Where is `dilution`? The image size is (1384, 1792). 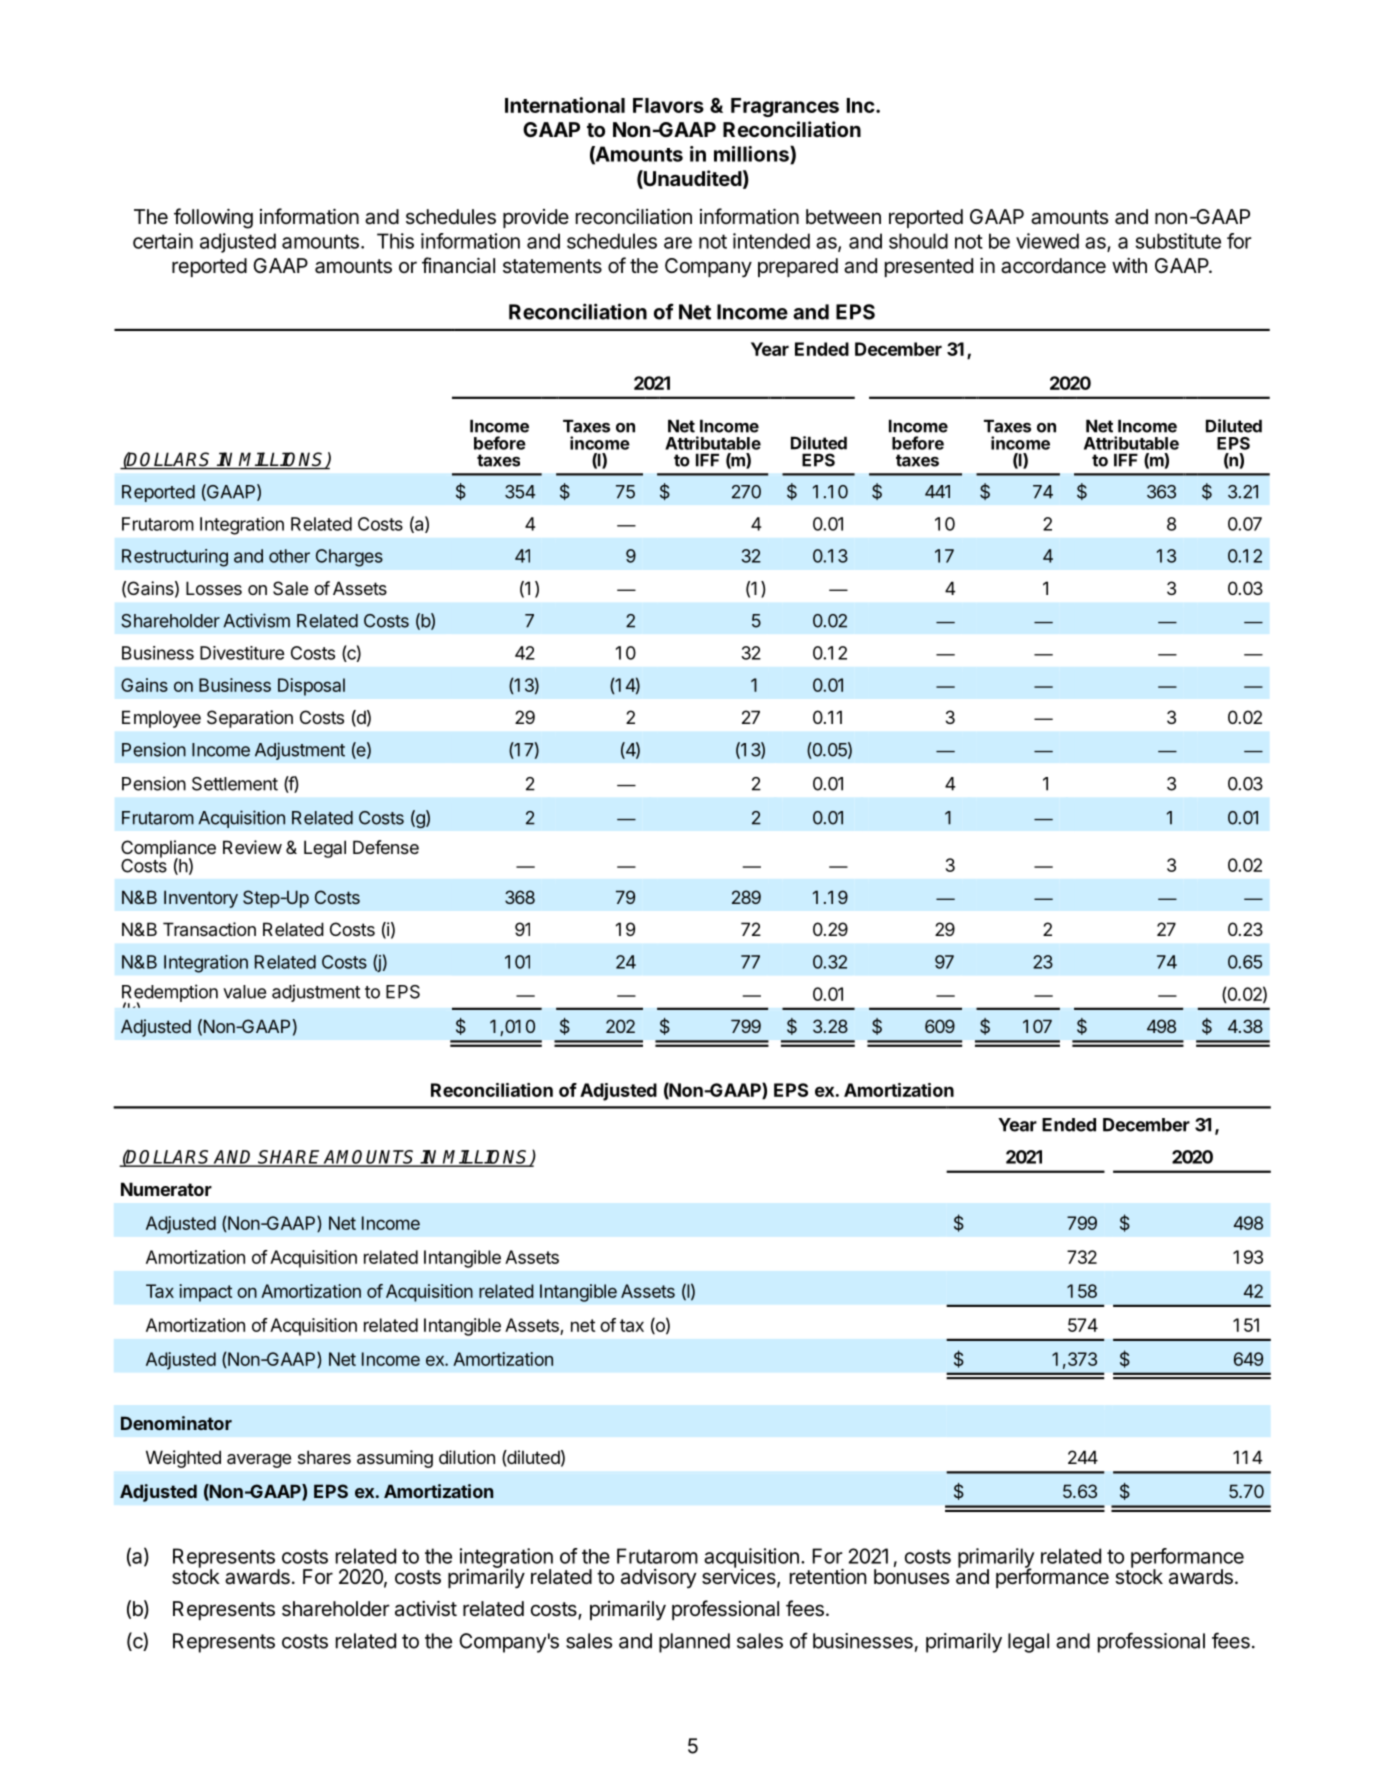
dilution is located at coordinates (467, 1457).
